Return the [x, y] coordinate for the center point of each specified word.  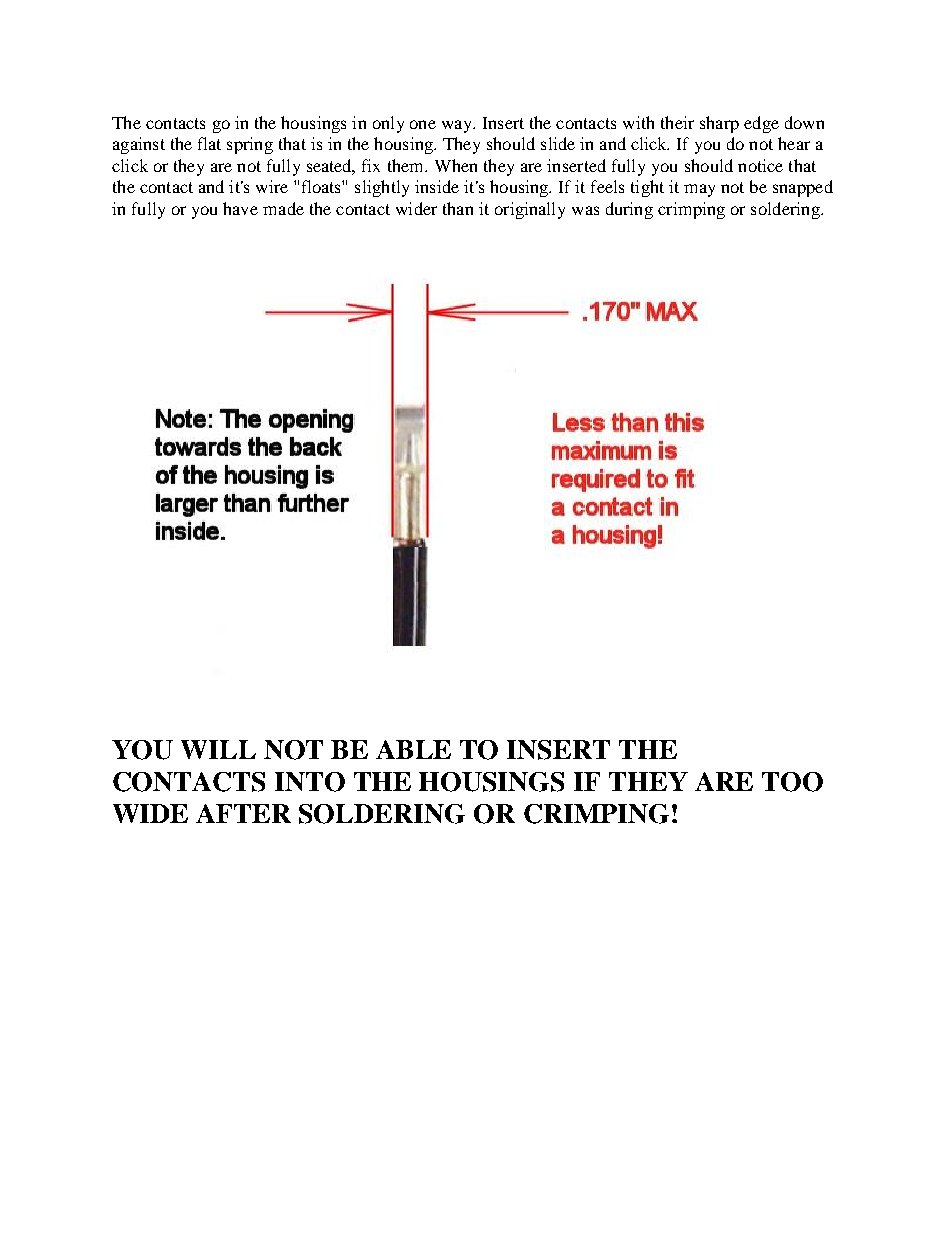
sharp [719, 124]
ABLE [413, 749]
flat [209, 143]
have [240, 208]
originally [530, 210]
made [283, 208]
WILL [218, 749]
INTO [310, 782]
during [629, 210]
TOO [792, 782]
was [585, 210]
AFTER [243, 813]
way [458, 126]
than [458, 208]
